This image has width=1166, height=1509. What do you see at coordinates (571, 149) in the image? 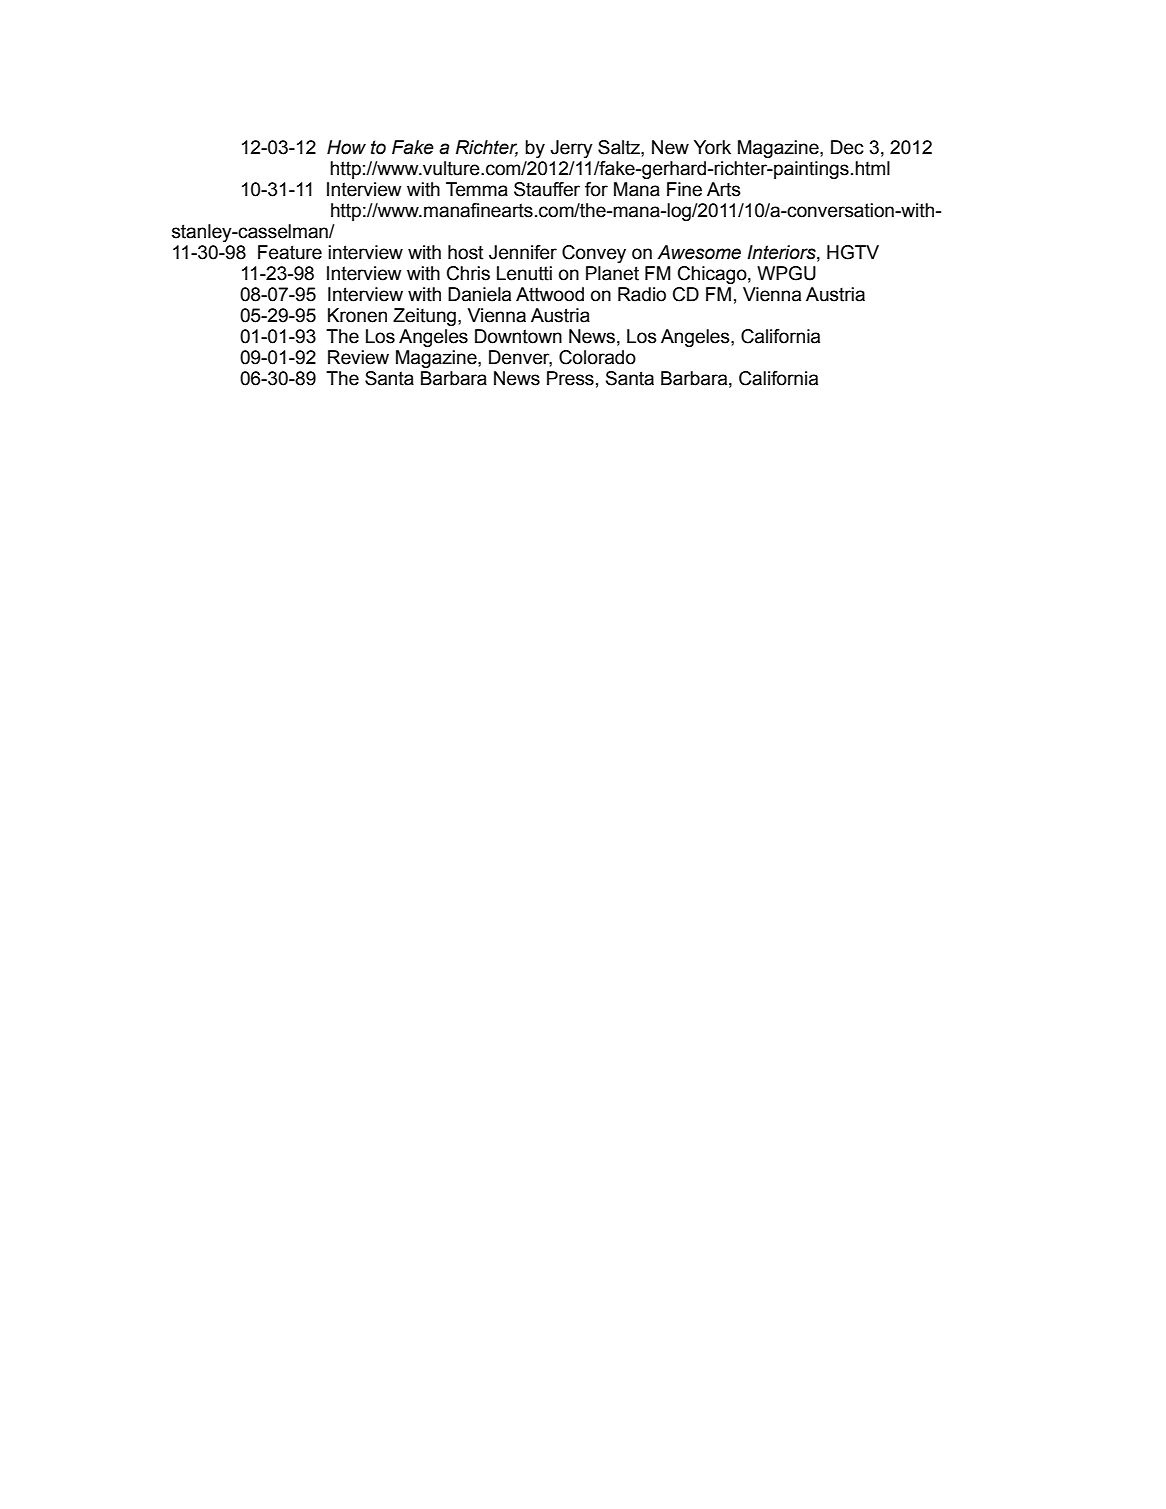
I see `Jerry` at bounding box center [571, 149].
